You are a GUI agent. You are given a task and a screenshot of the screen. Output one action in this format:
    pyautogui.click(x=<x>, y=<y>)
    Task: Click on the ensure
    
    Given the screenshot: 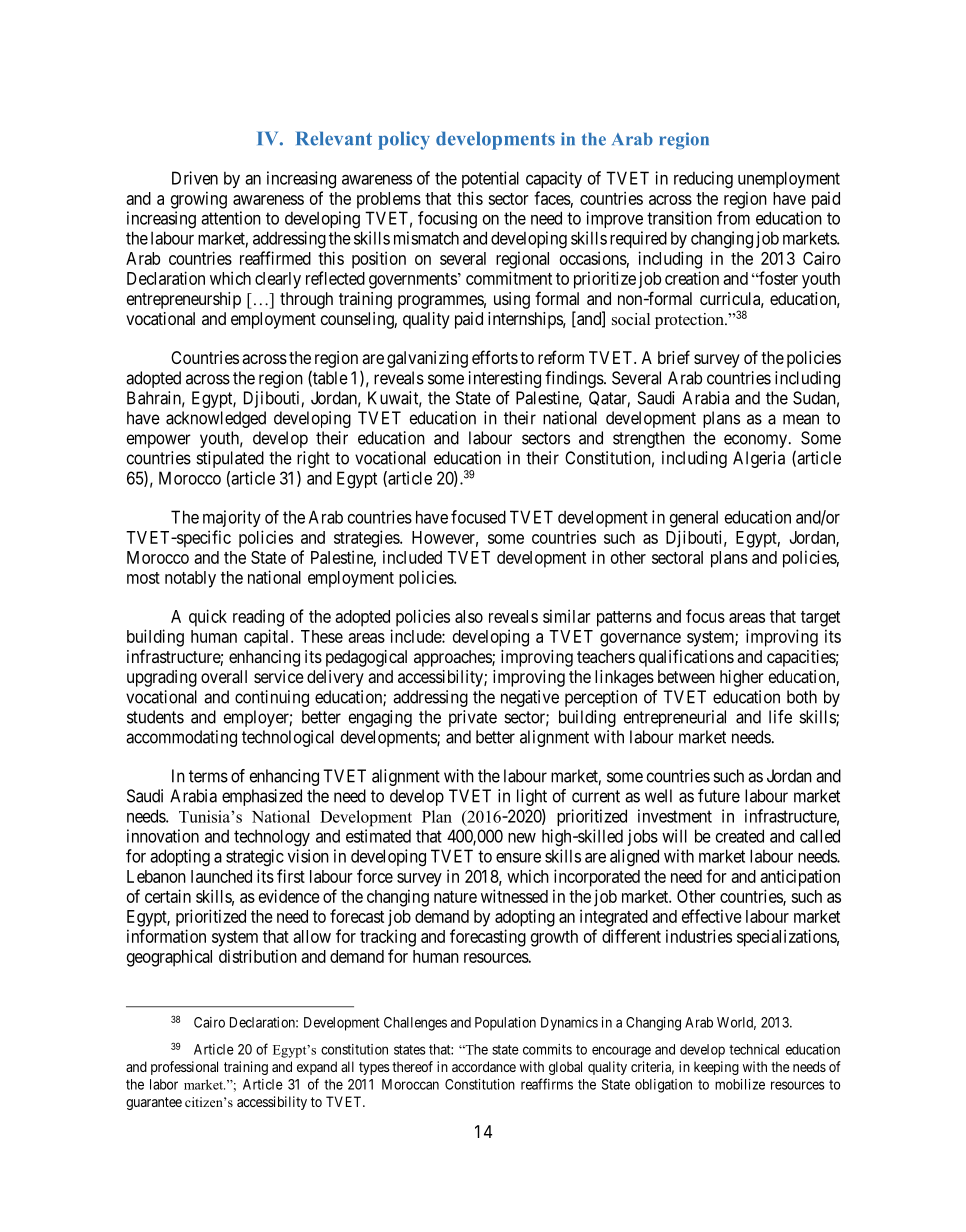 What is the action you would take?
    pyautogui.click(x=518, y=858)
